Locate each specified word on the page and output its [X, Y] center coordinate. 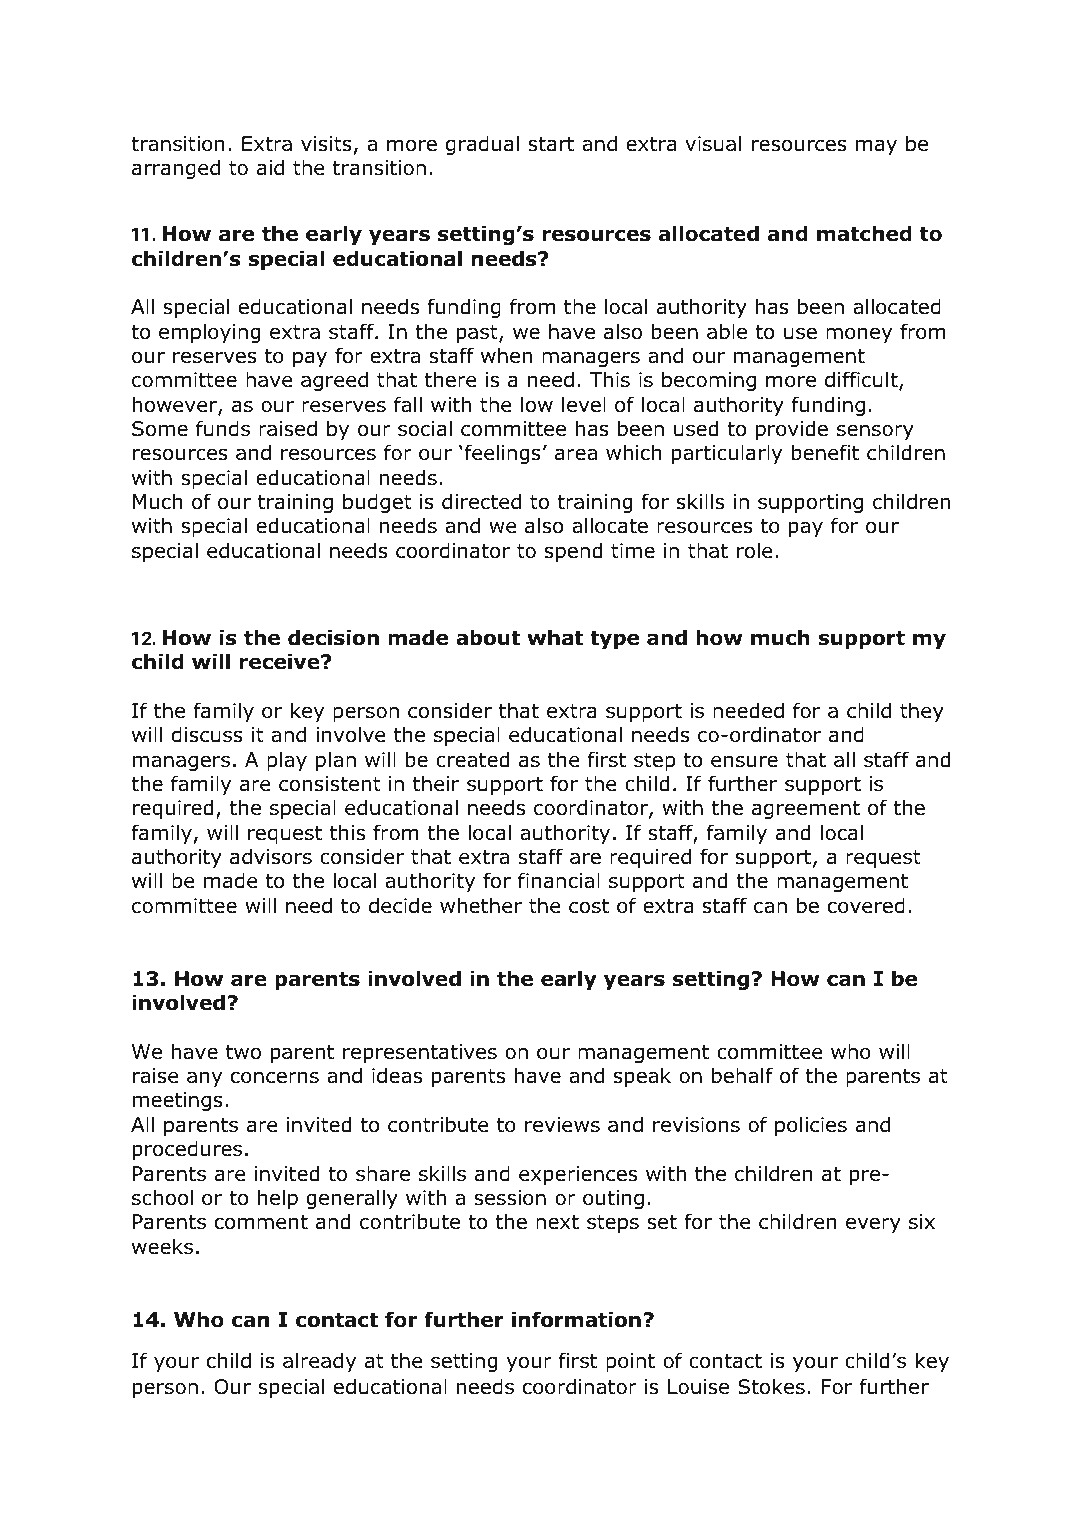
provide [792, 430]
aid [270, 167]
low [537, 404]
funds [223, 428]
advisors [271, 856]
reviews [562, 1125]
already [319, 1362]
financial [559, 880]
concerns [274, 1077]
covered [866, 905]
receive [281, 661]
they [922, 712]
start [551, 144]
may [876, 147]
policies [811, 1126]
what [555, 637]
